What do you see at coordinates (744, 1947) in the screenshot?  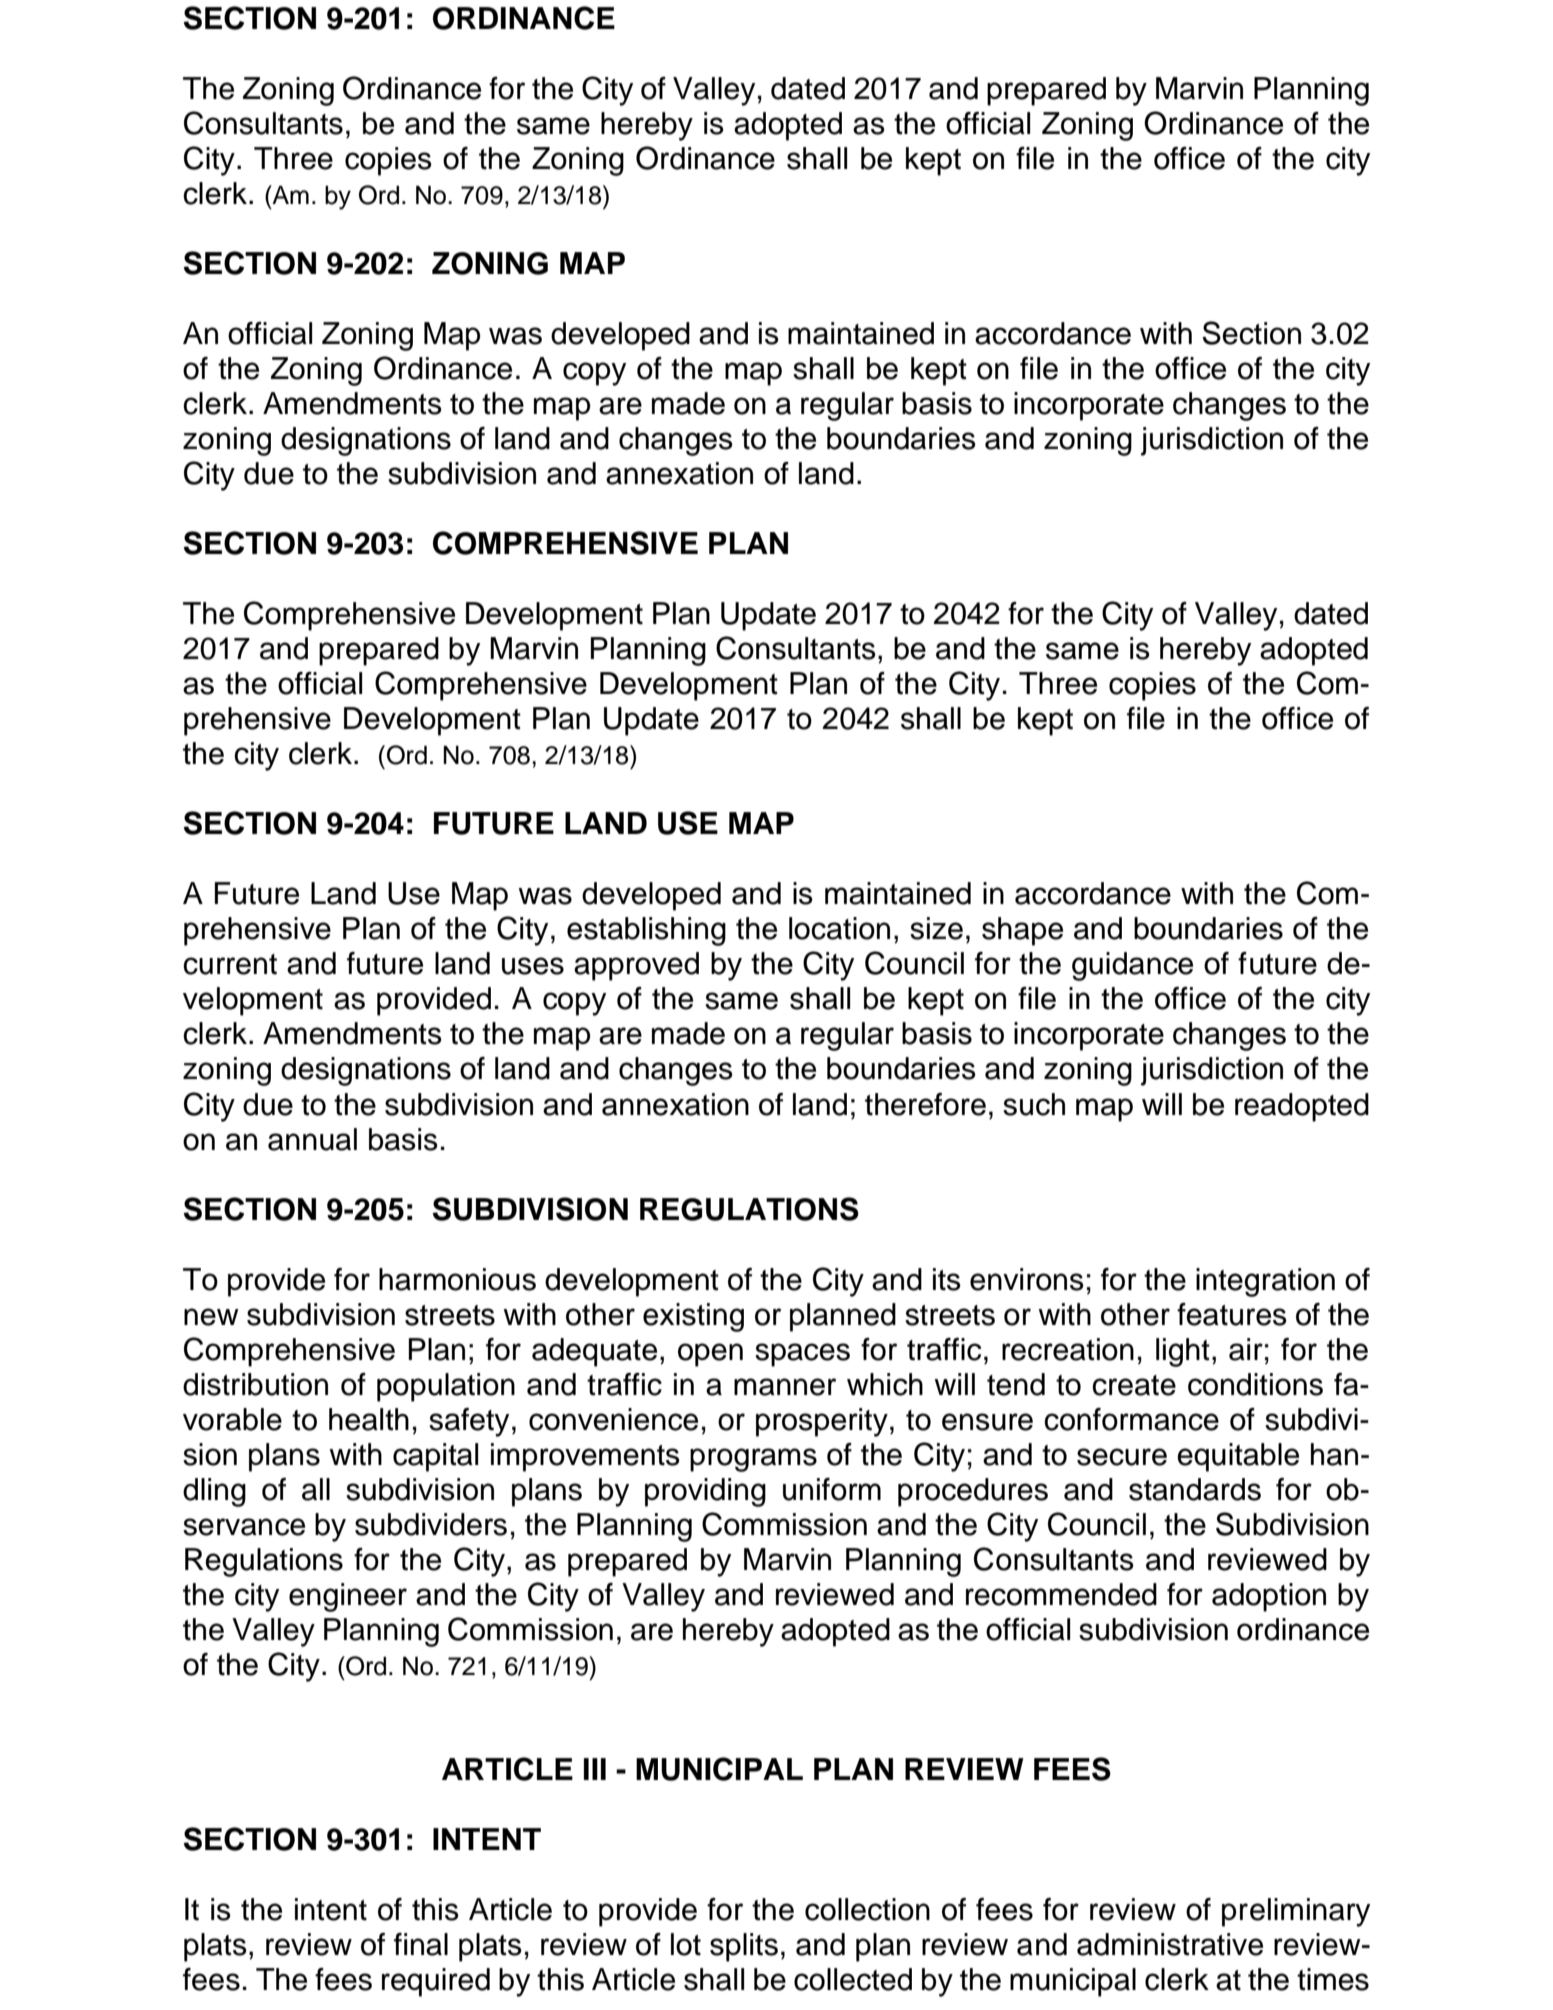 I see `splits` at bounding box center [744, 1947].
